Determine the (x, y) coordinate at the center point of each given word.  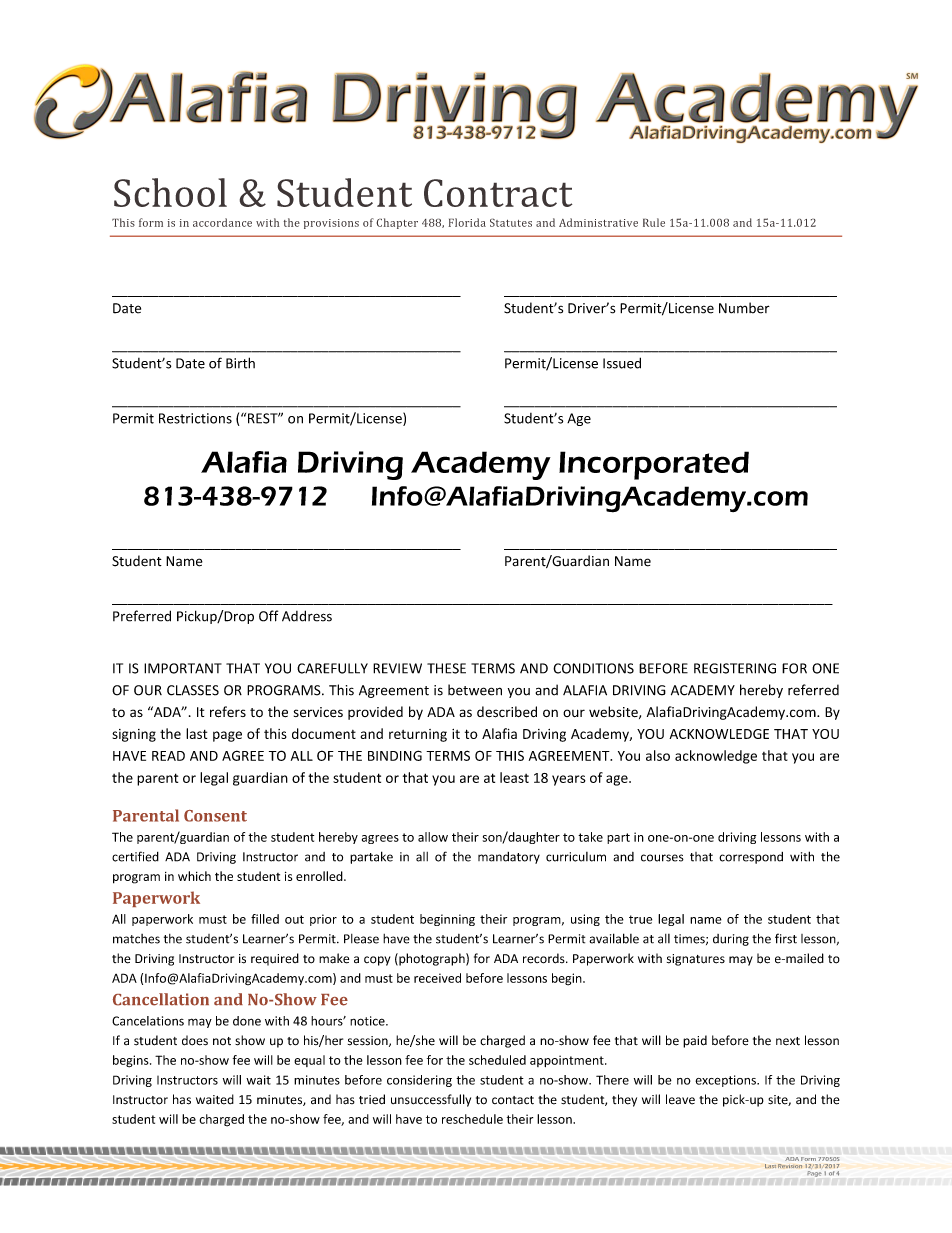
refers (228, 712)
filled (265, 919)
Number (744, 308)
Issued (622, 363)
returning (418, 735)
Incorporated (654, 465)
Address (307, 616)
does (195, 1040)
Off (268, 616)
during (731, 940)
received (437, 978)
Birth (240, 363)
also (658, 755)
